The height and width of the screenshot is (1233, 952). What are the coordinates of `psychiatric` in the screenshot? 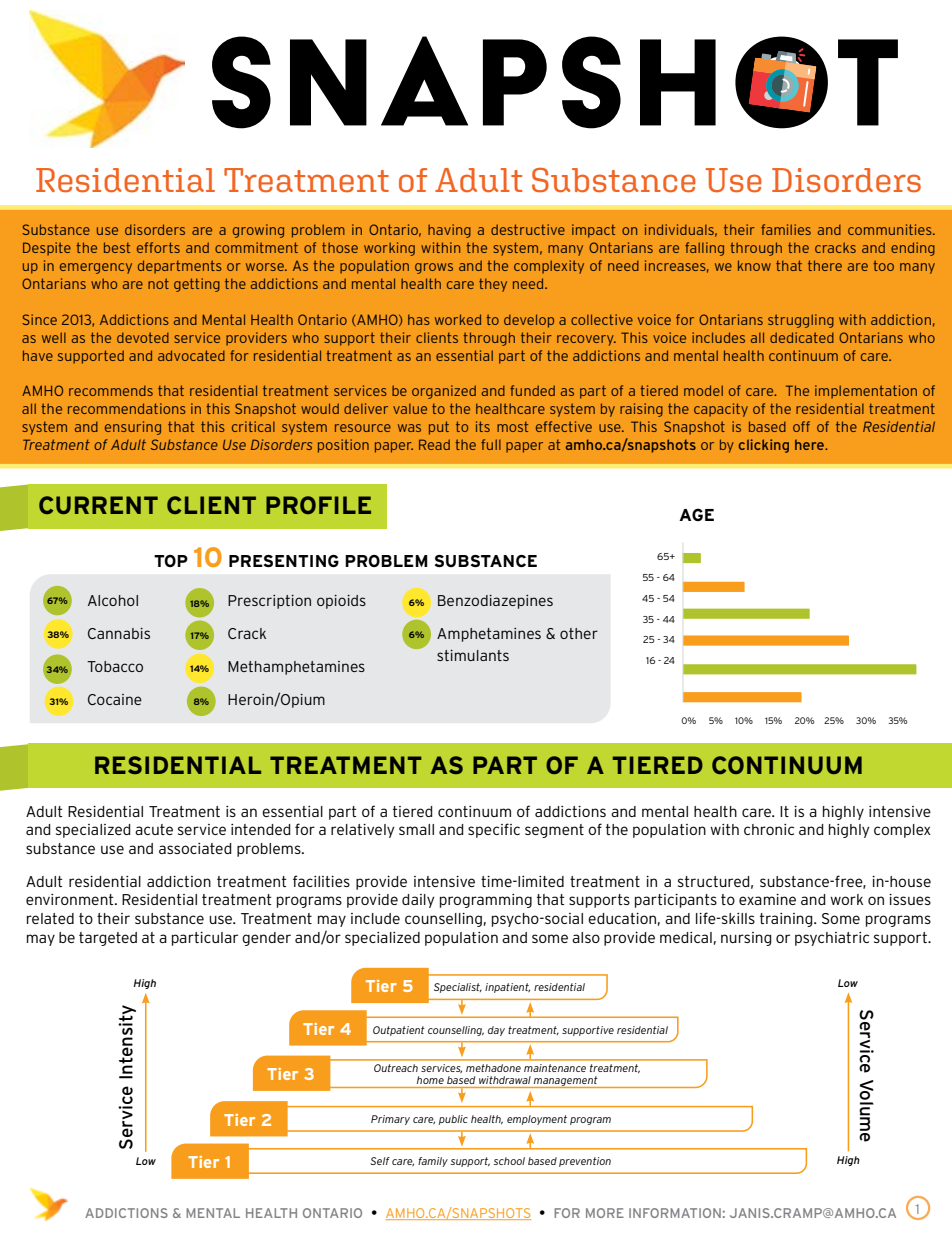 It's located at (832, 939).
